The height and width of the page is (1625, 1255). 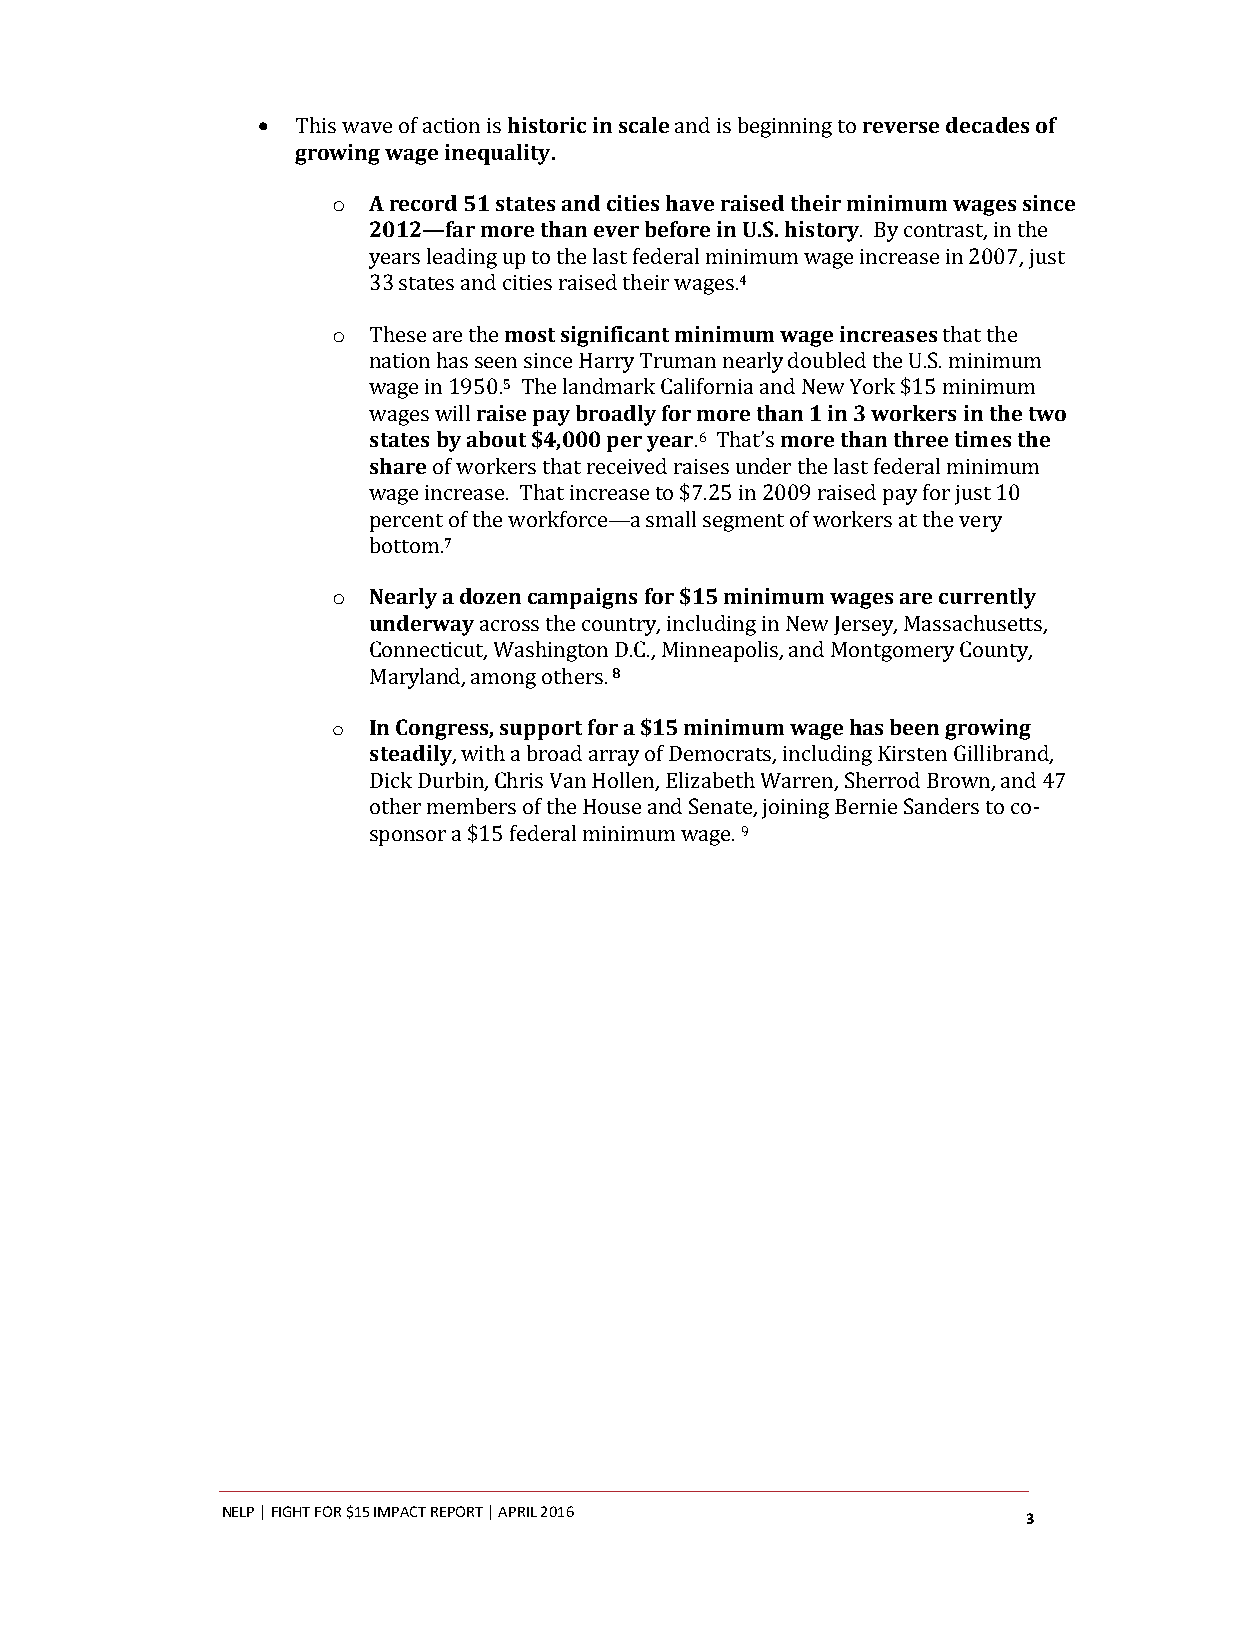 I want to click on REPORT, so click(x=457, y=1511).
